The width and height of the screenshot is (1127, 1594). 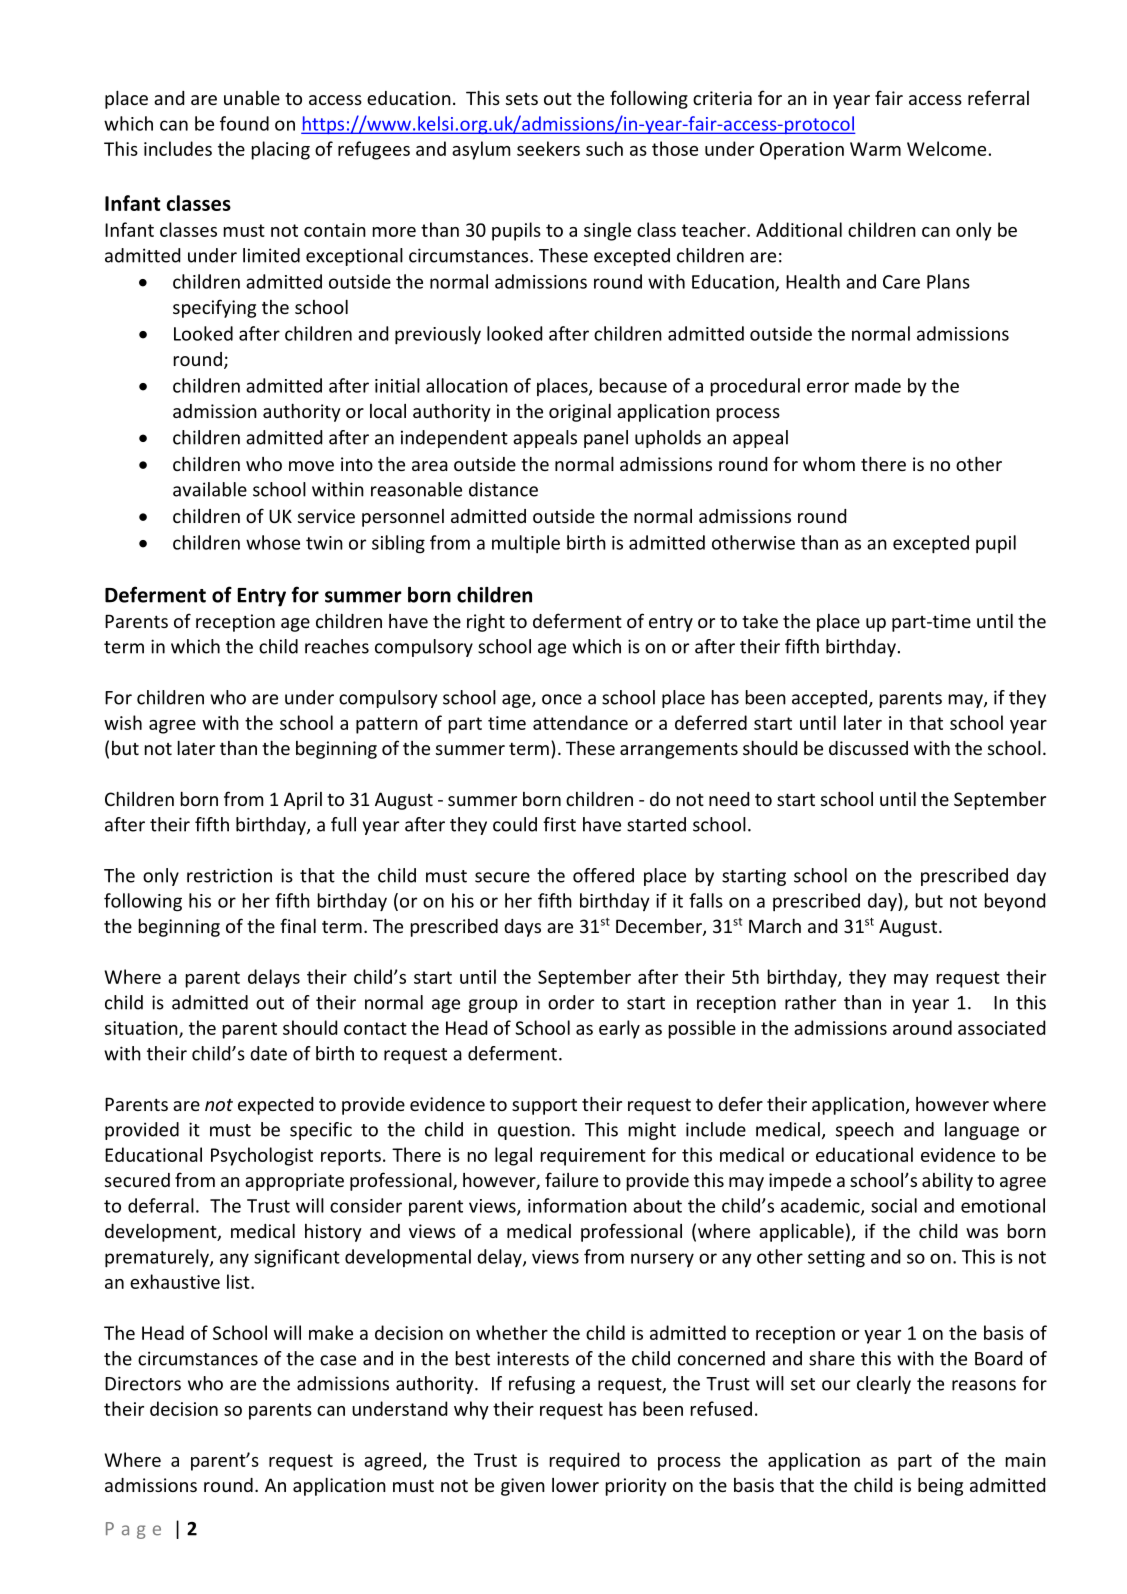 I want to click on found, so click(x=244, y=123).
